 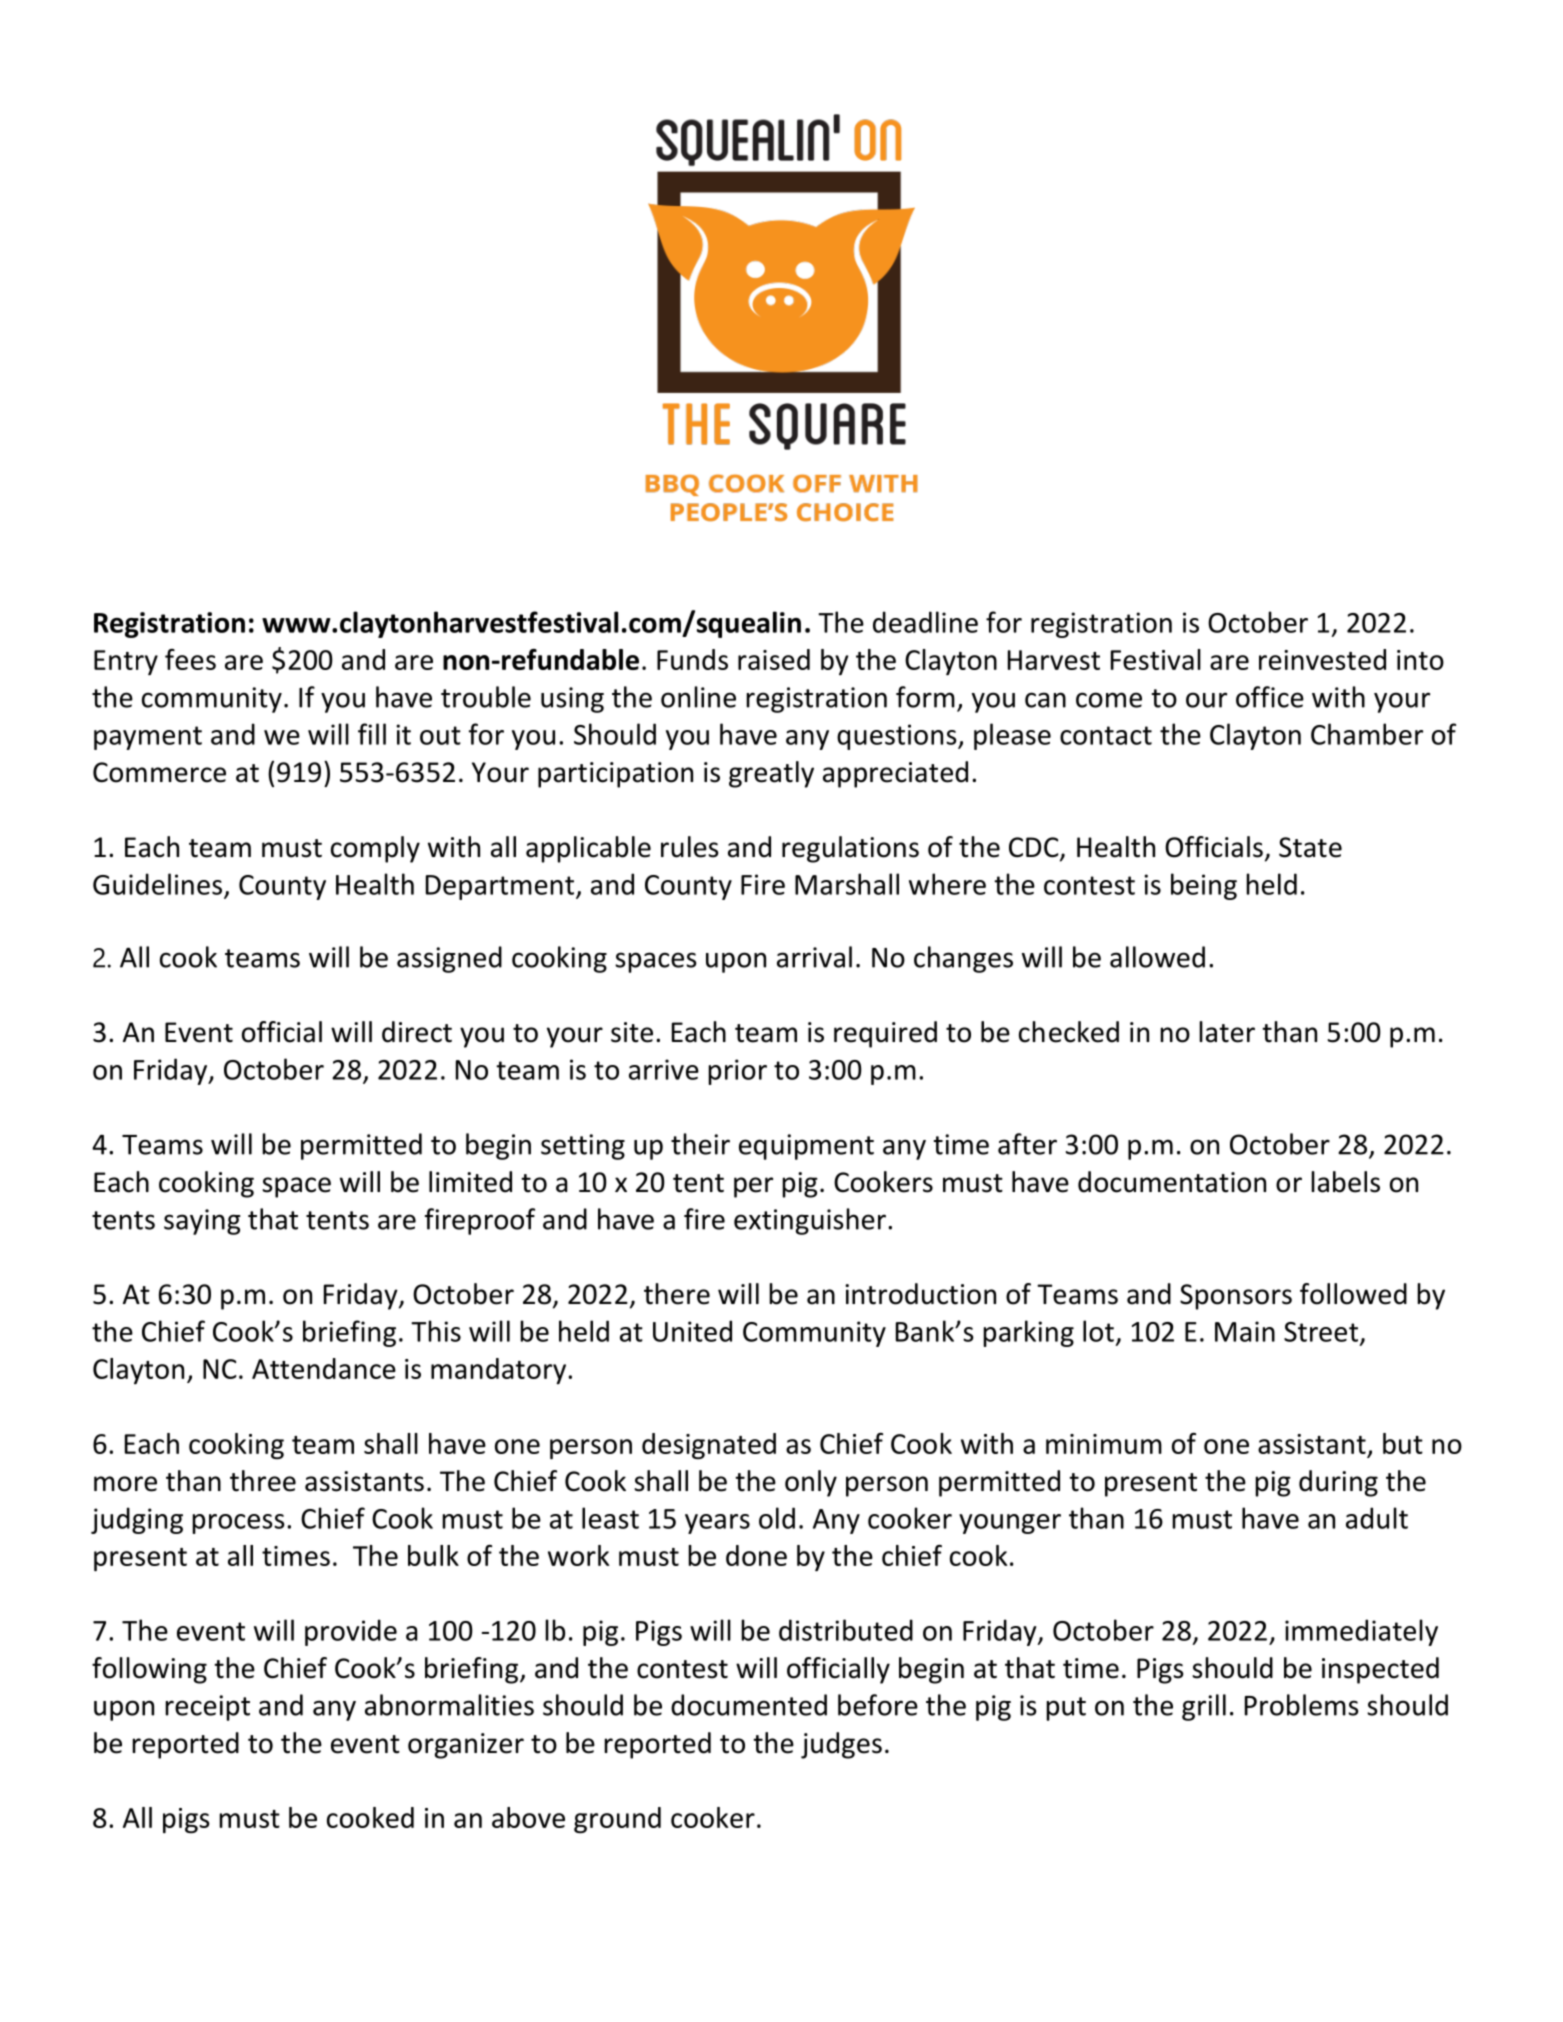 What do you see at coordinates (1322, 659) in the screenshot?
I see `reinvested` at bounding box center [1322, 659].
